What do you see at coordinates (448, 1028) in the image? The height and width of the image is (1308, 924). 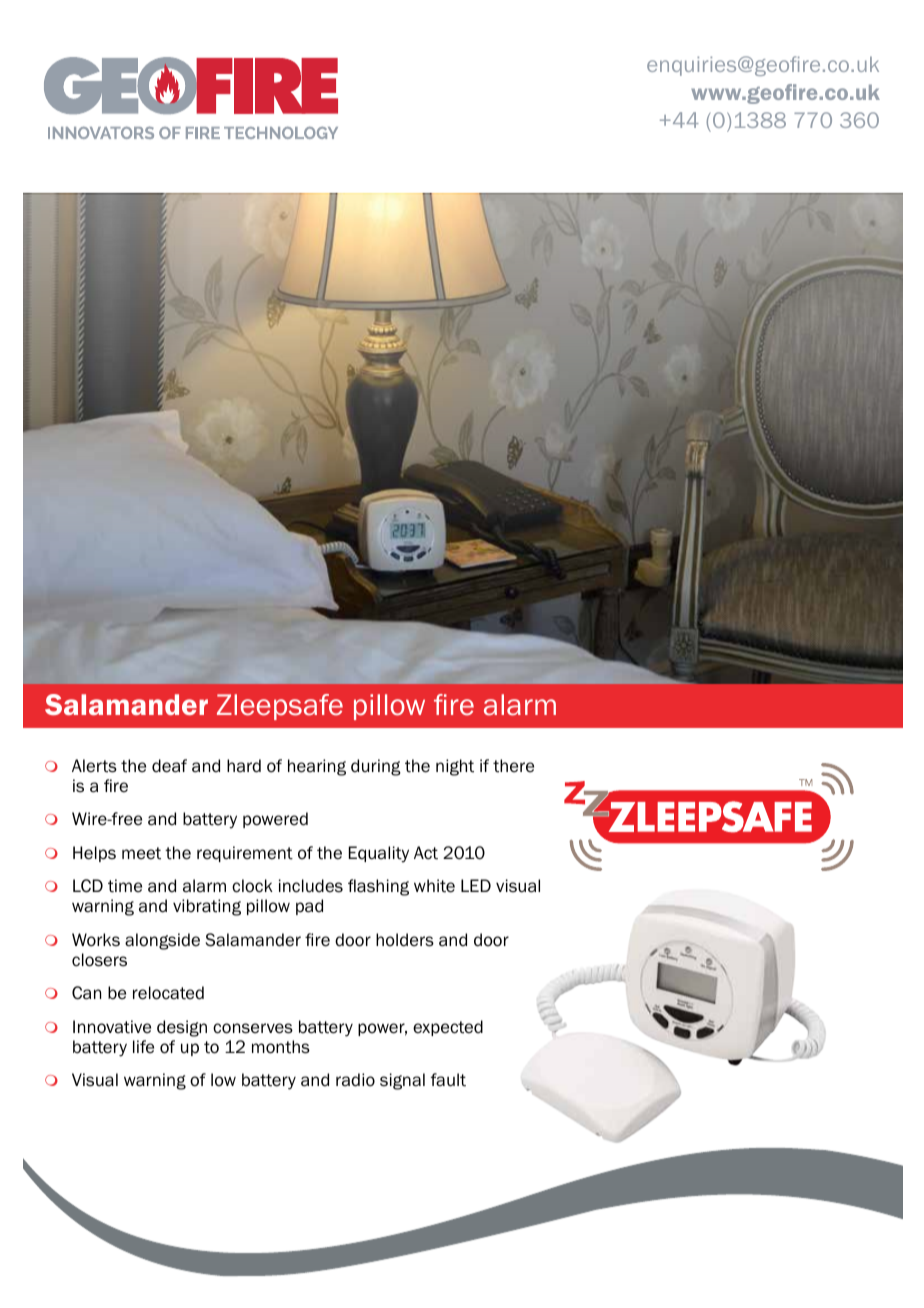 I see `expected` at bounding box center [448, 1028].
